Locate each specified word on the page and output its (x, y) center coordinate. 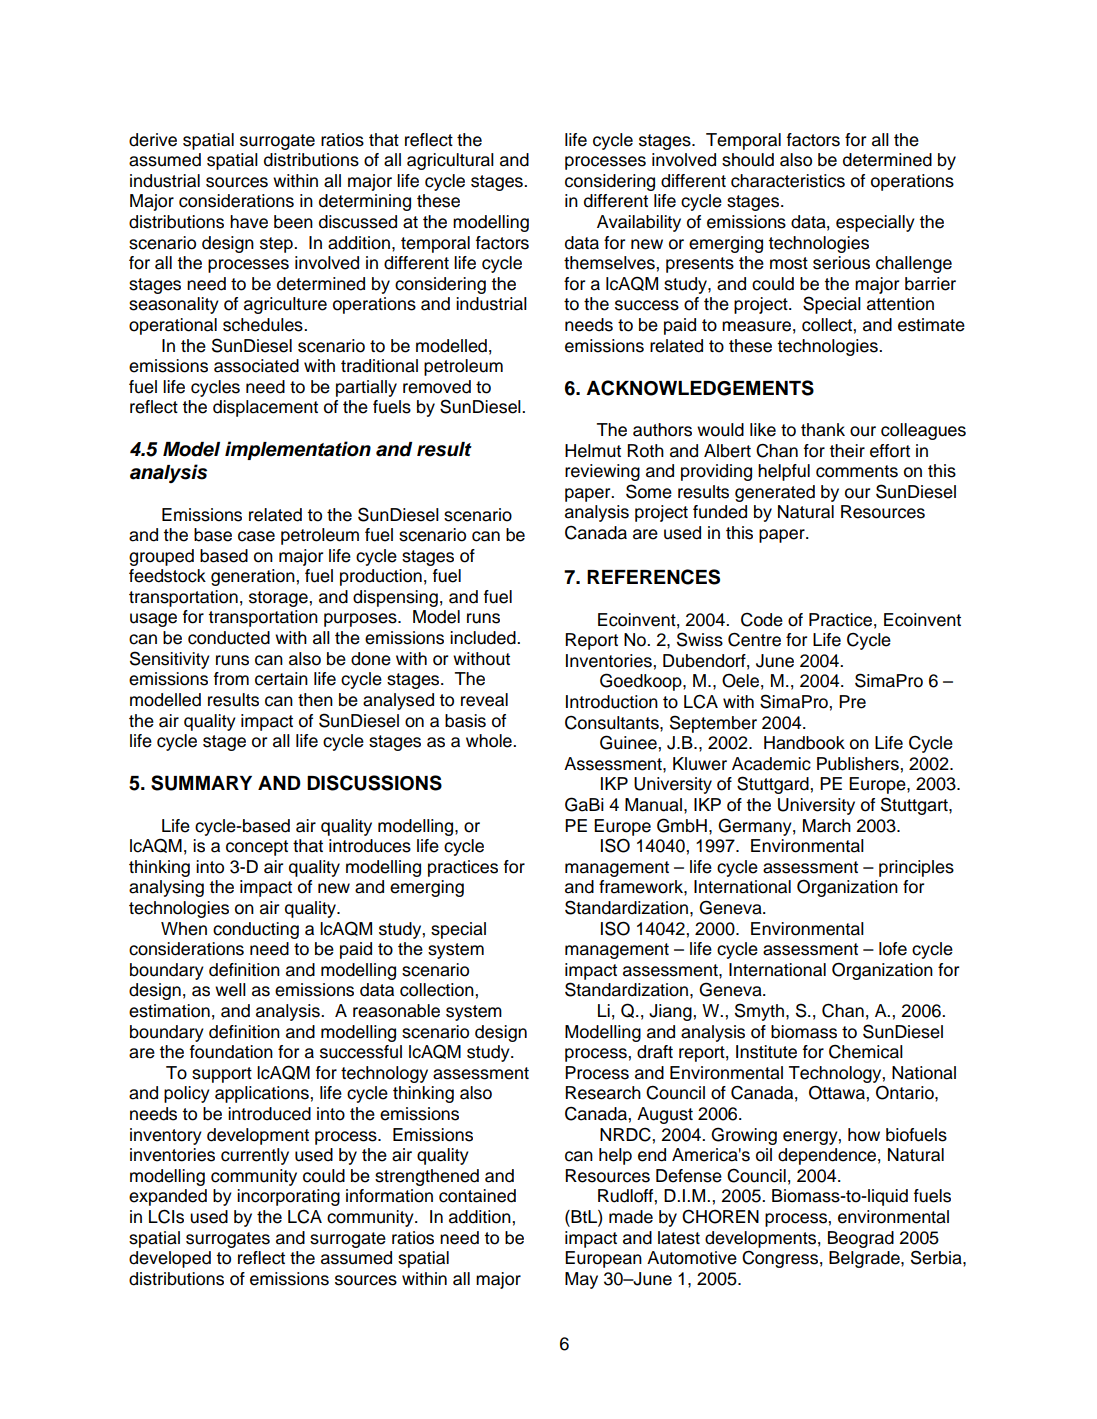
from (231, 679)
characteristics (788, 181)
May (581, 1280)
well (230, 990)
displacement (265, 408)
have (249, 222)
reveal (484, 700)
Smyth (759, 1012)
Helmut (593, 451)
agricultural (450, 161)
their (847, 451)
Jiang (671, 1012)
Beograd (861, 1239)
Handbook (804, 743)
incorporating (288, 1197)
